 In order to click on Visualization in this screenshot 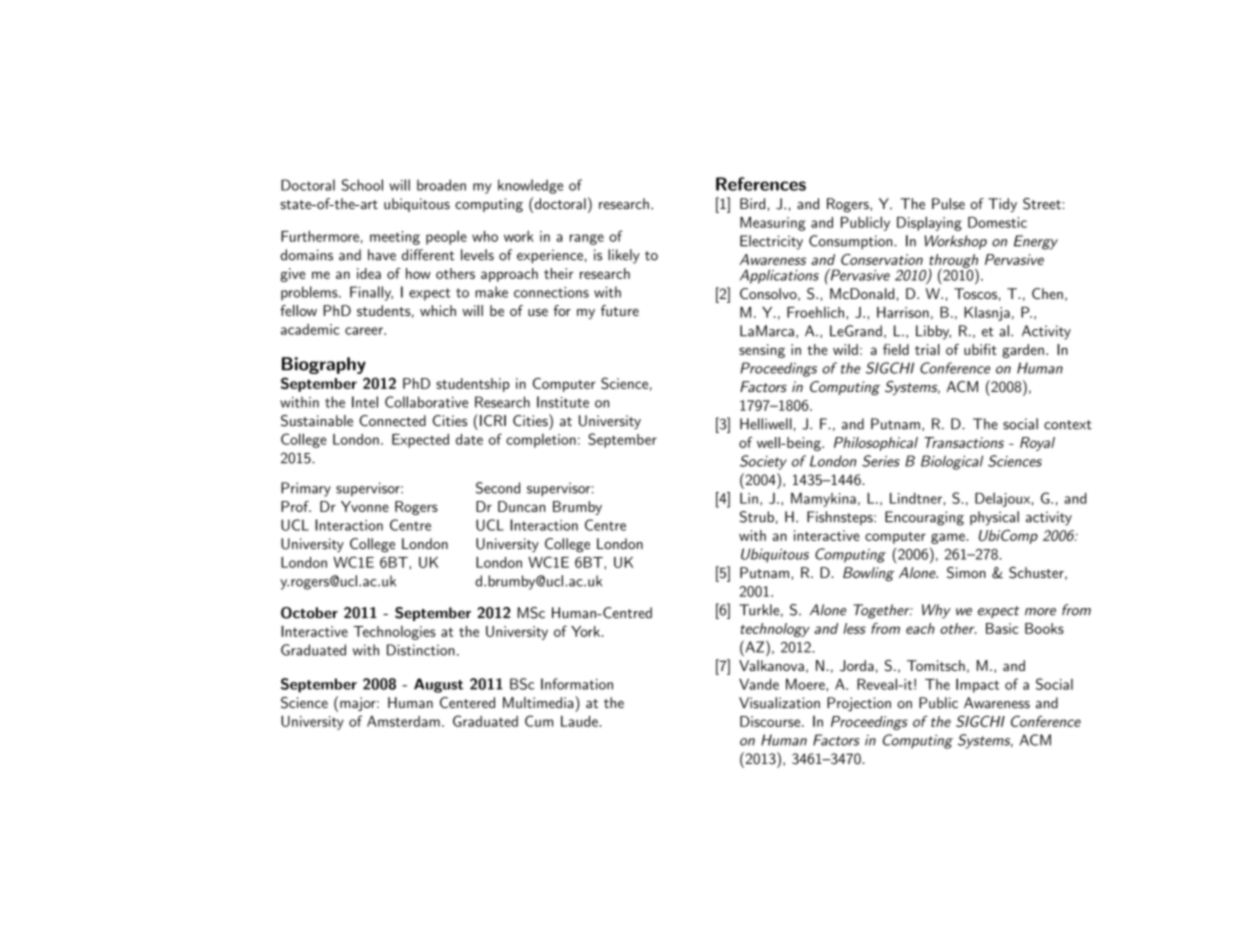, I will do `click(779, 703)`.
